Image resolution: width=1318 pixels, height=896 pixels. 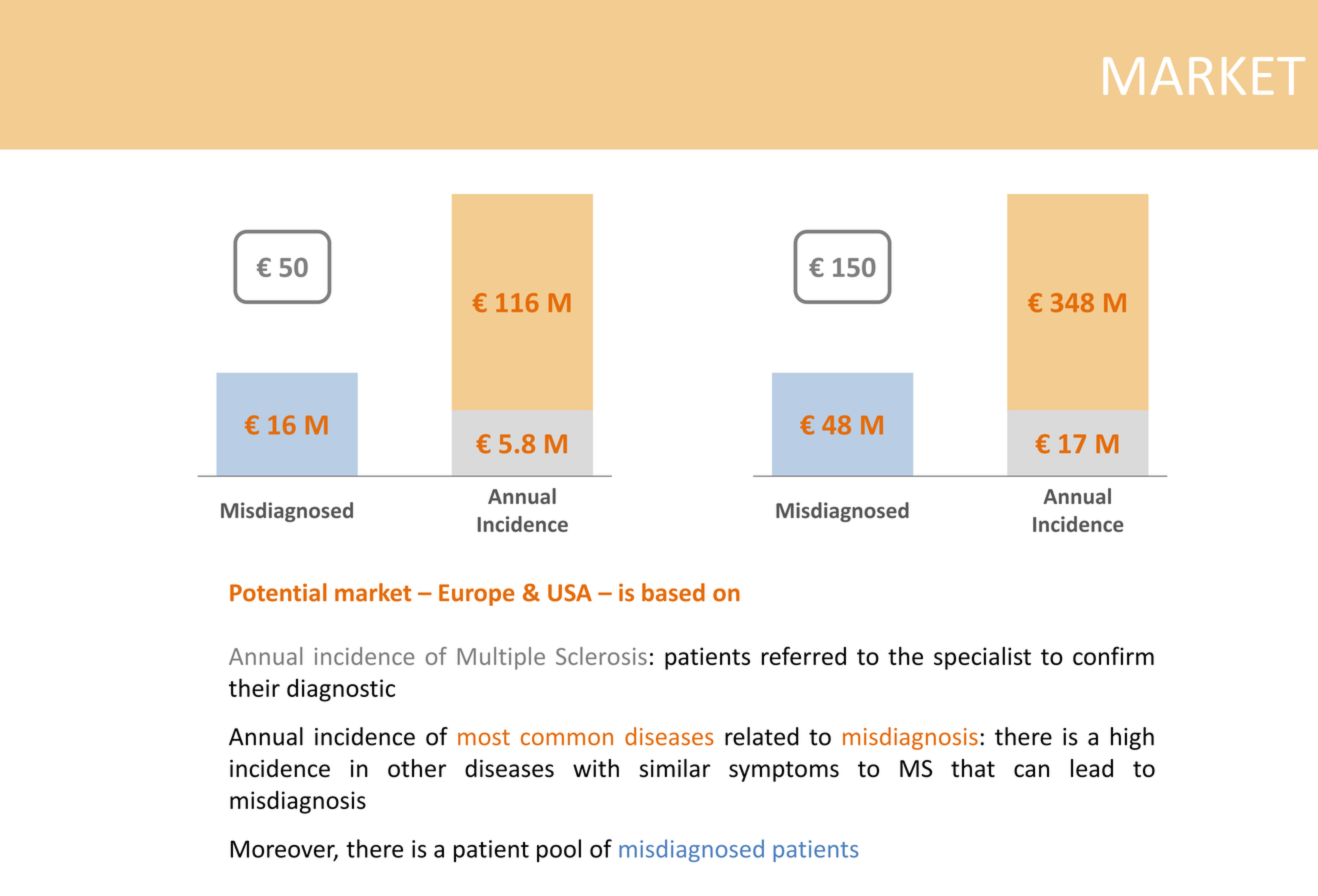 I want to click on confirm, so click(x=1113, y=655).
